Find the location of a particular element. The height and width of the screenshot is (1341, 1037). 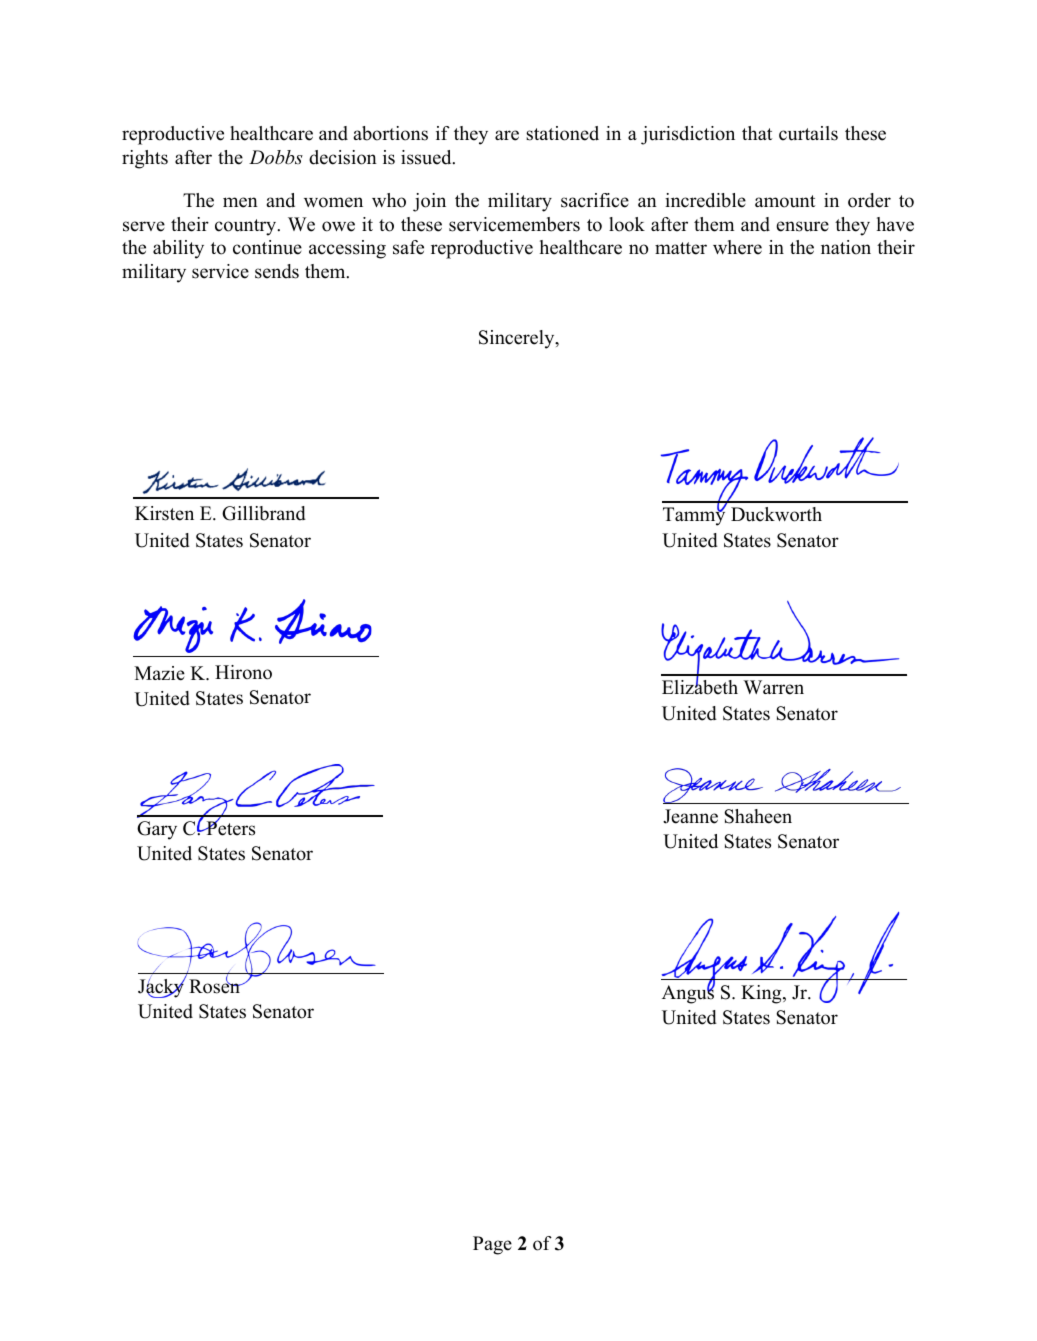

curtails is located at coordinates (808, 133).
